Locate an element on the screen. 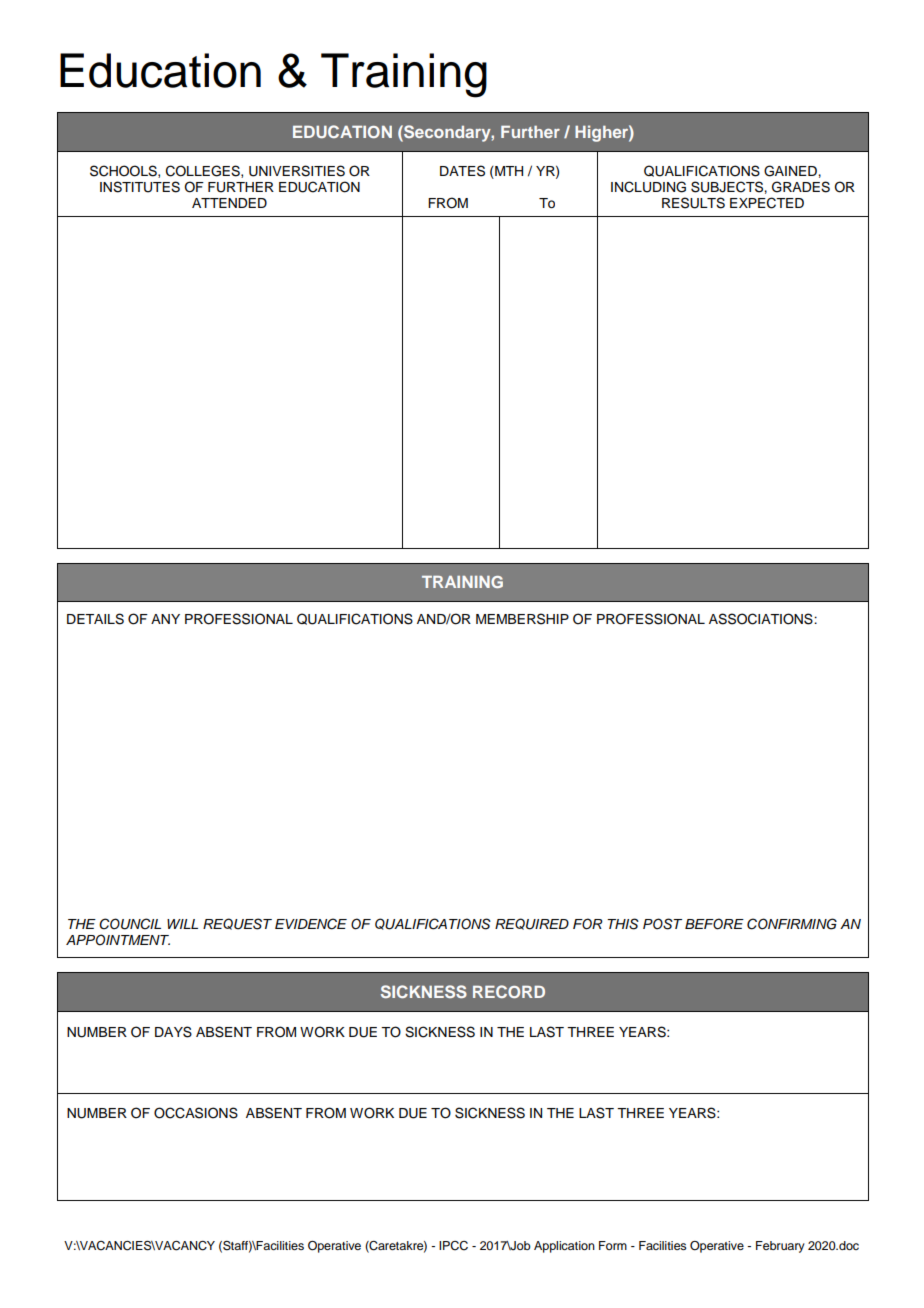 The width and height of the screenshot is (924, 1308). IPCC is located at coordinates (453, 1246).
